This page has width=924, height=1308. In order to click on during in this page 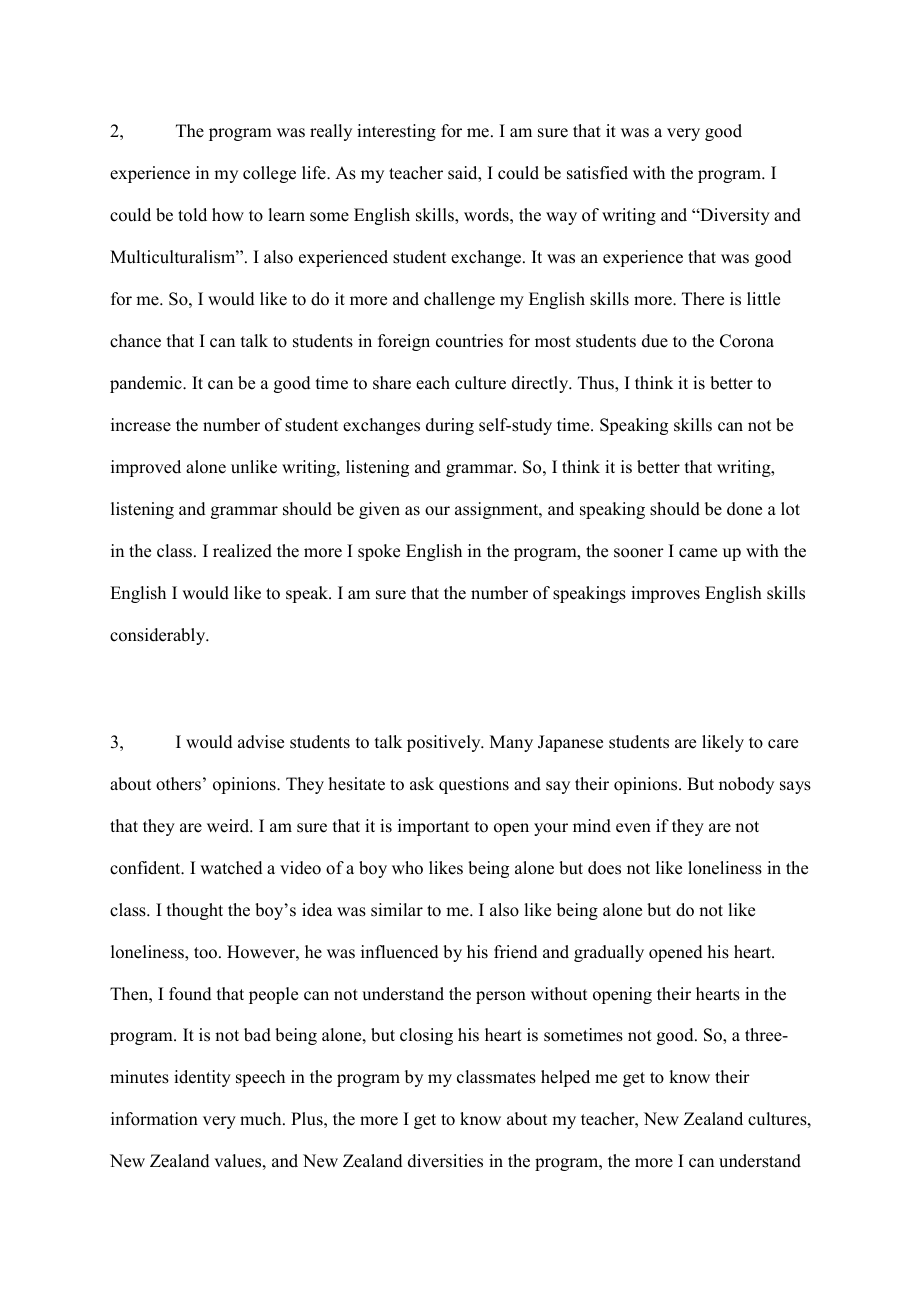, I will do `click(450, 426)`.
